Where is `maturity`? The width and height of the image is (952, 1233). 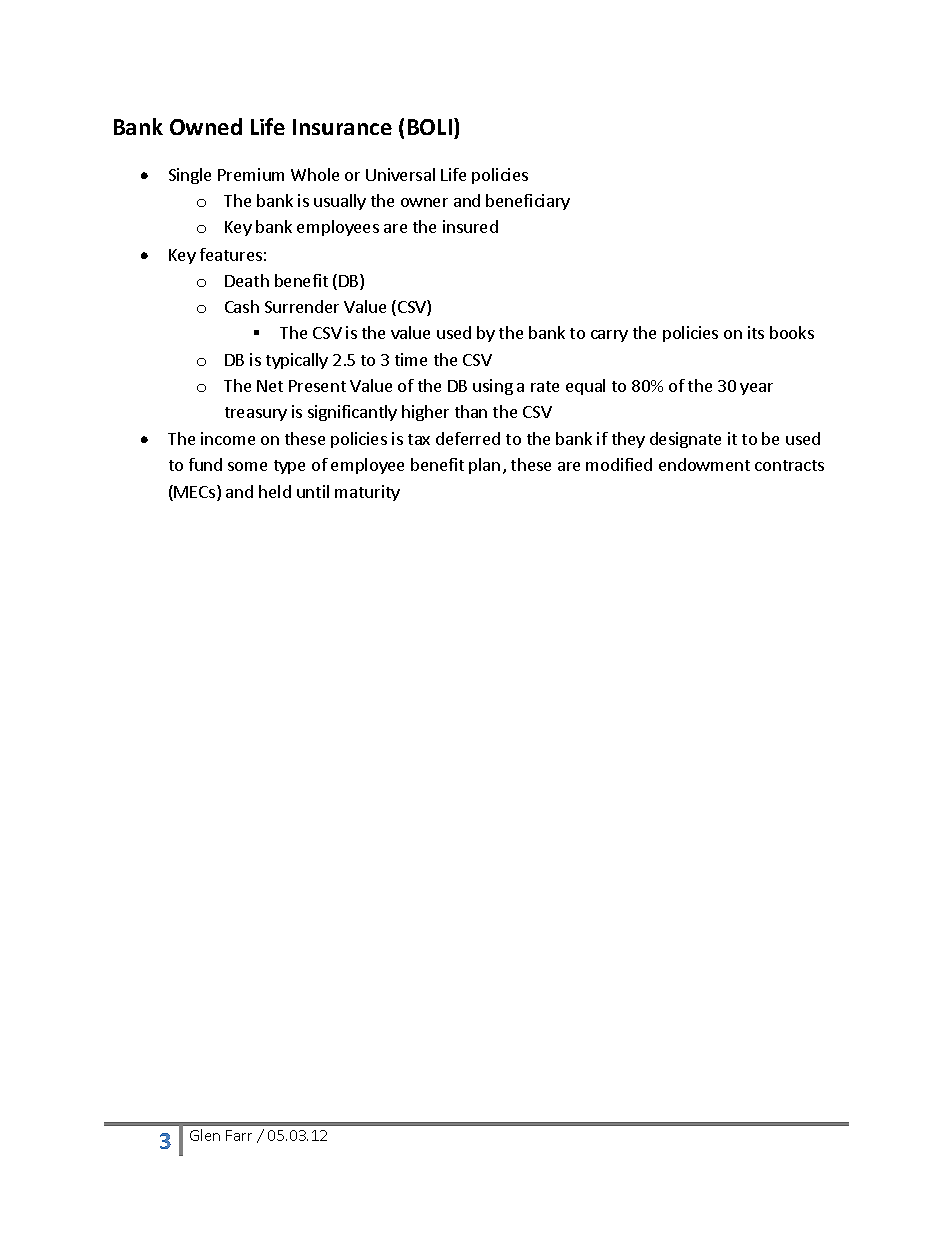 maturity is located at coordinates (367, 493).
